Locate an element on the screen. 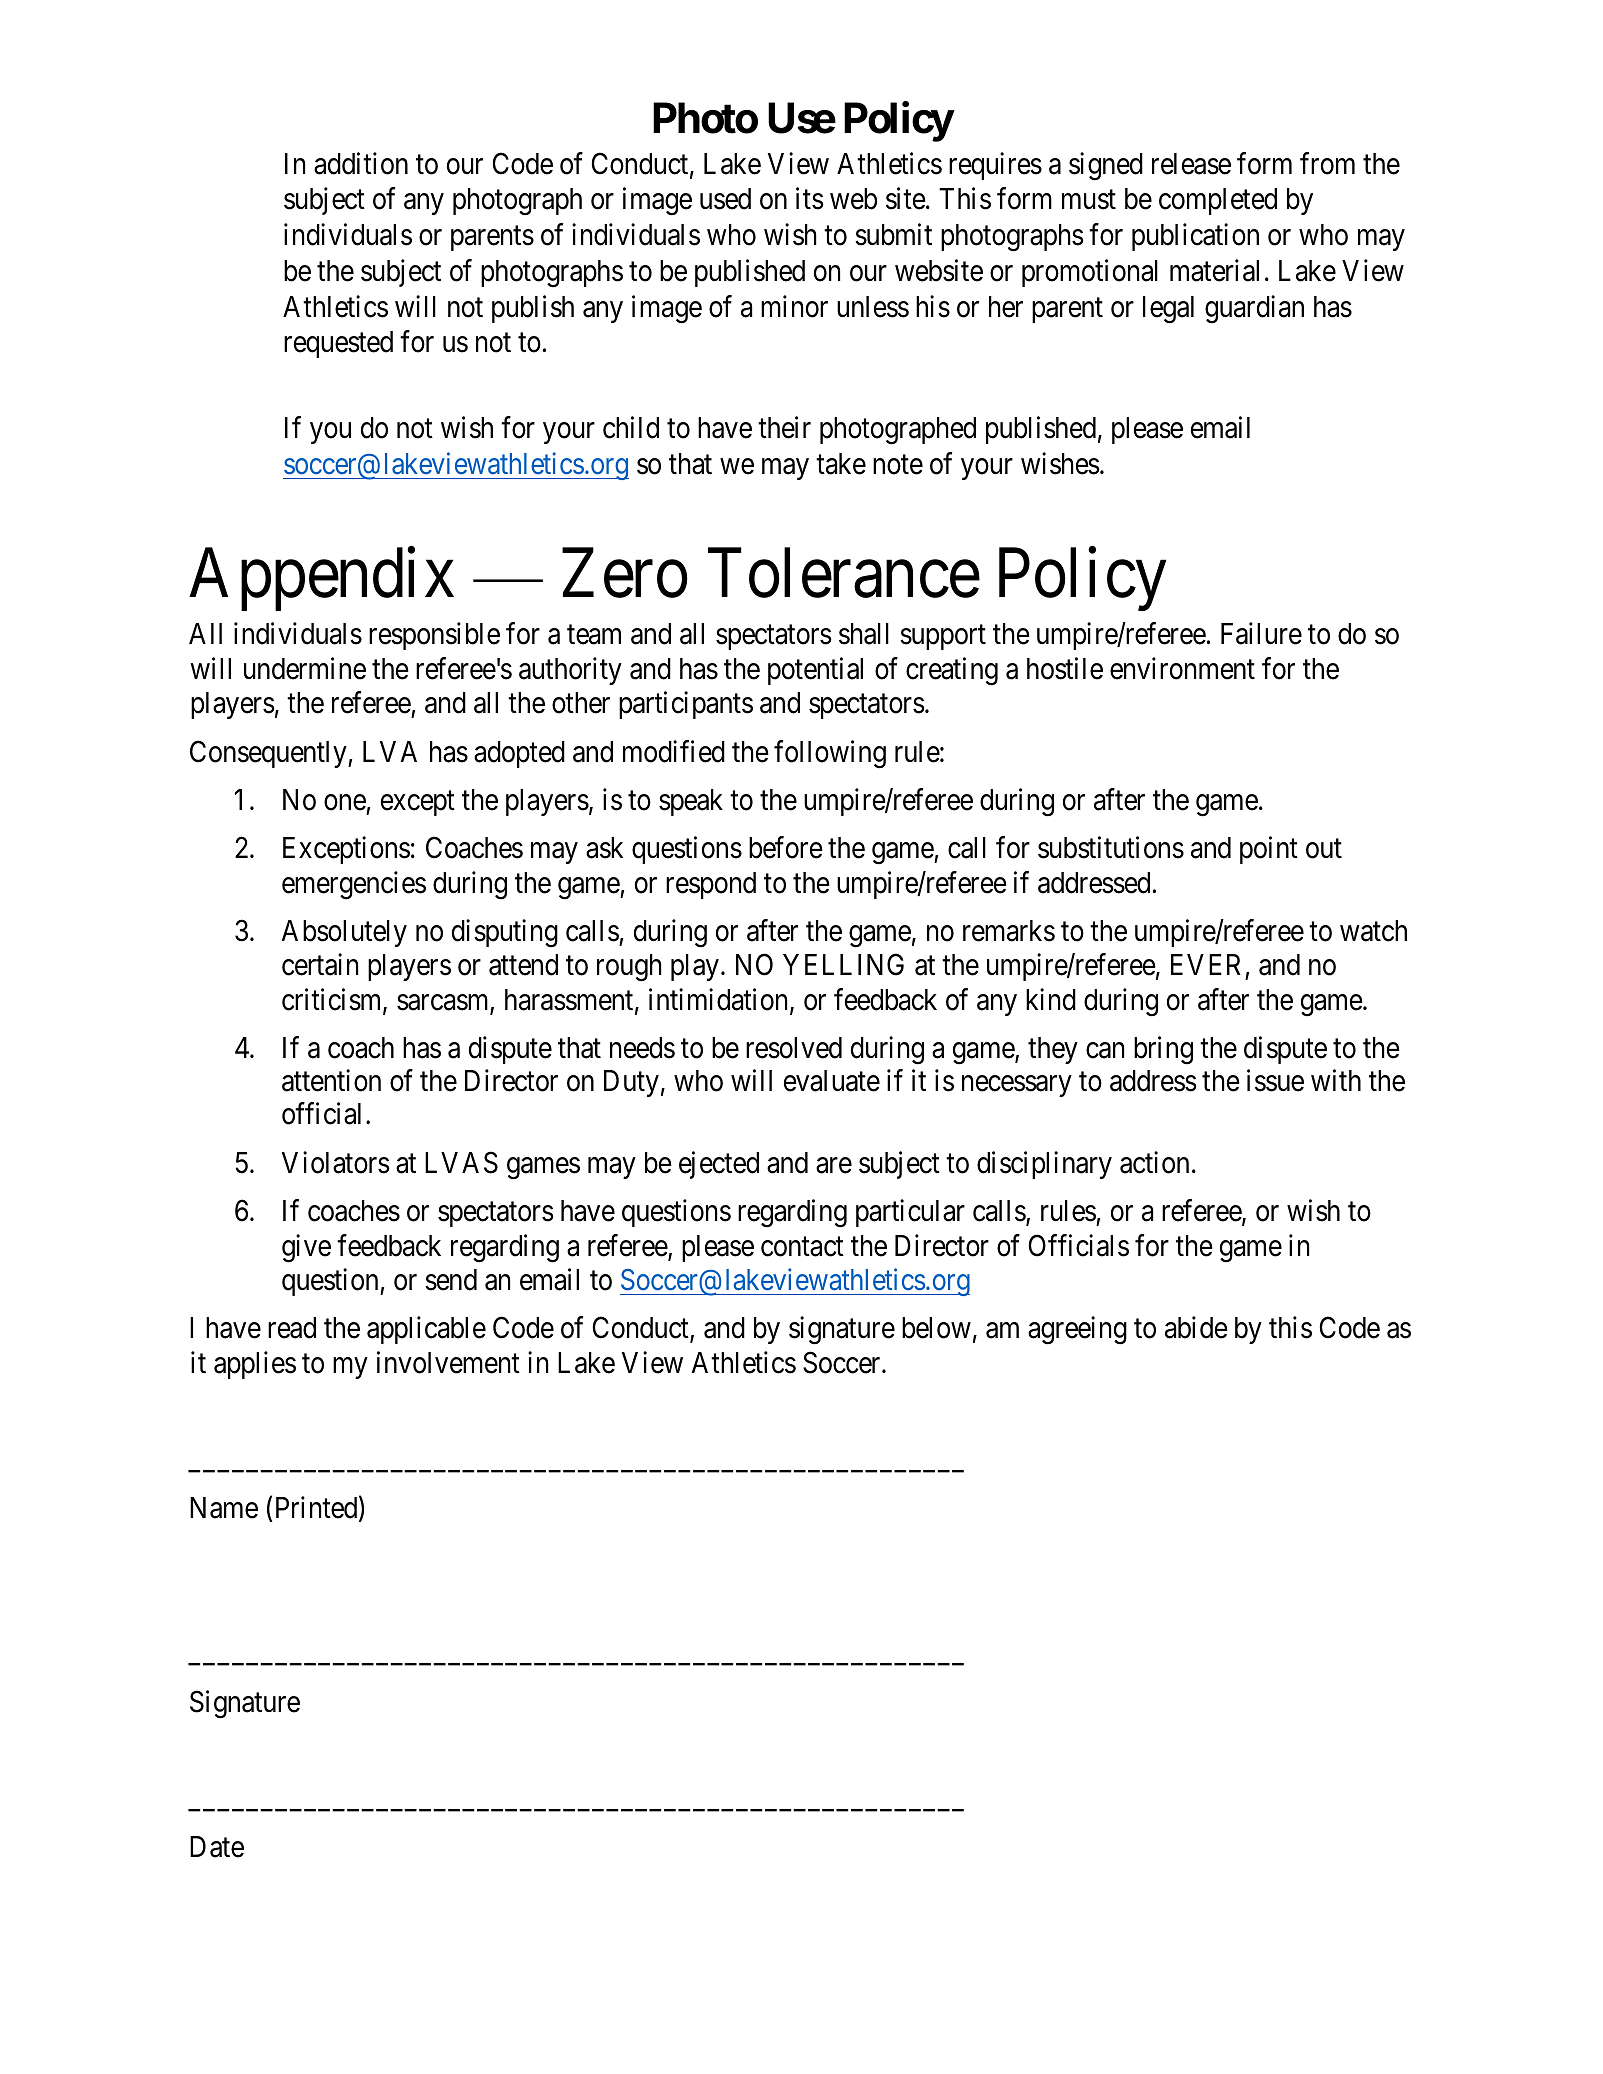  involvement is located at coordinates (448, 1362).
